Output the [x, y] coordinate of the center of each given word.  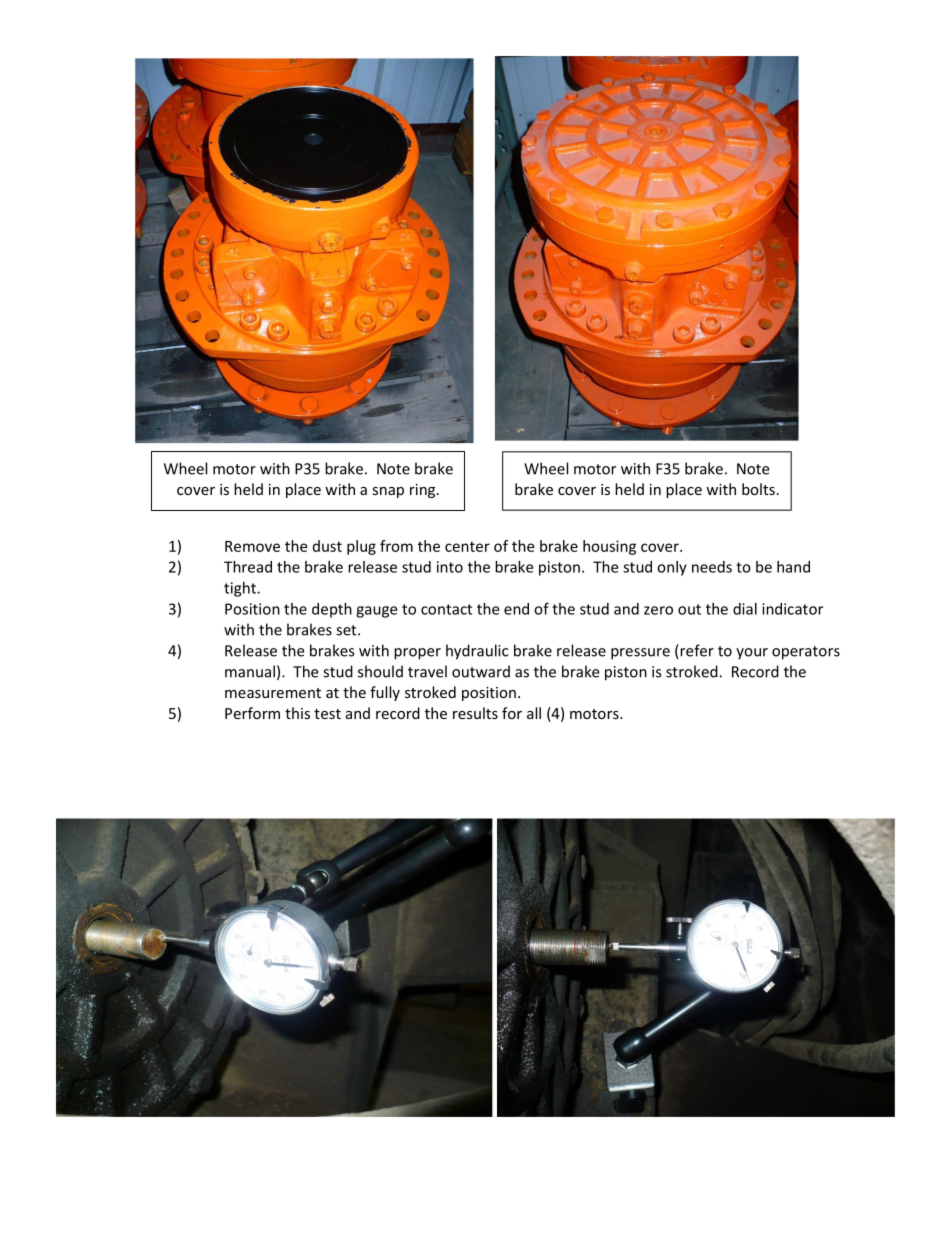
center [467, 546]
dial [745, 609]
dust [327, 546]
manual [250, 671]
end [516, 609]
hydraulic [477, 652]
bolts [758, 489]
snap [388, 492]
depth [332, 610]
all [534, 713]
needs [712, 567]
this [297, 713]
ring [424, 491]
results [475, 713]
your [752, 654]
